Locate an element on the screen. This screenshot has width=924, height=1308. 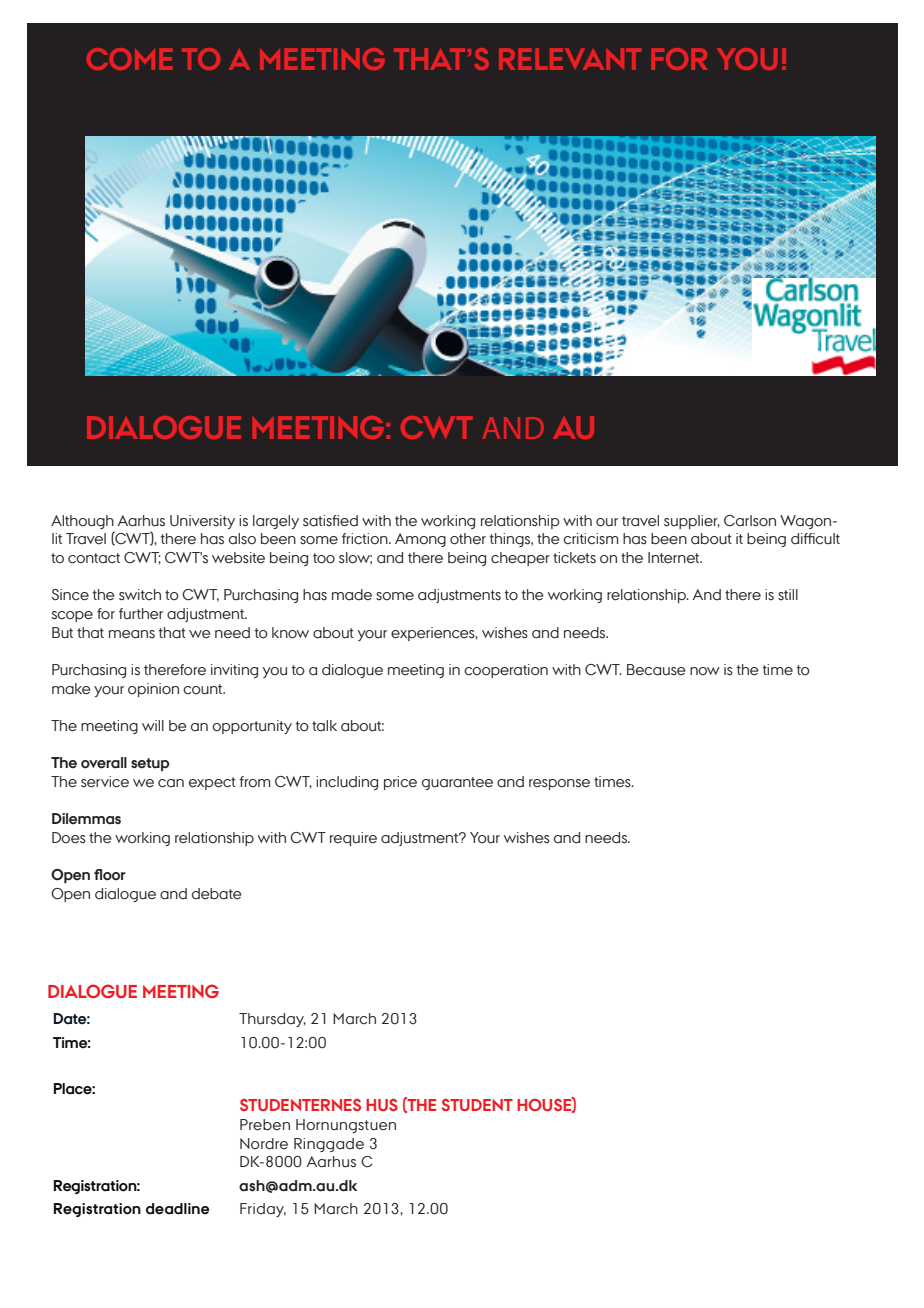
Thursday is located at coordinates (272, 1020).
